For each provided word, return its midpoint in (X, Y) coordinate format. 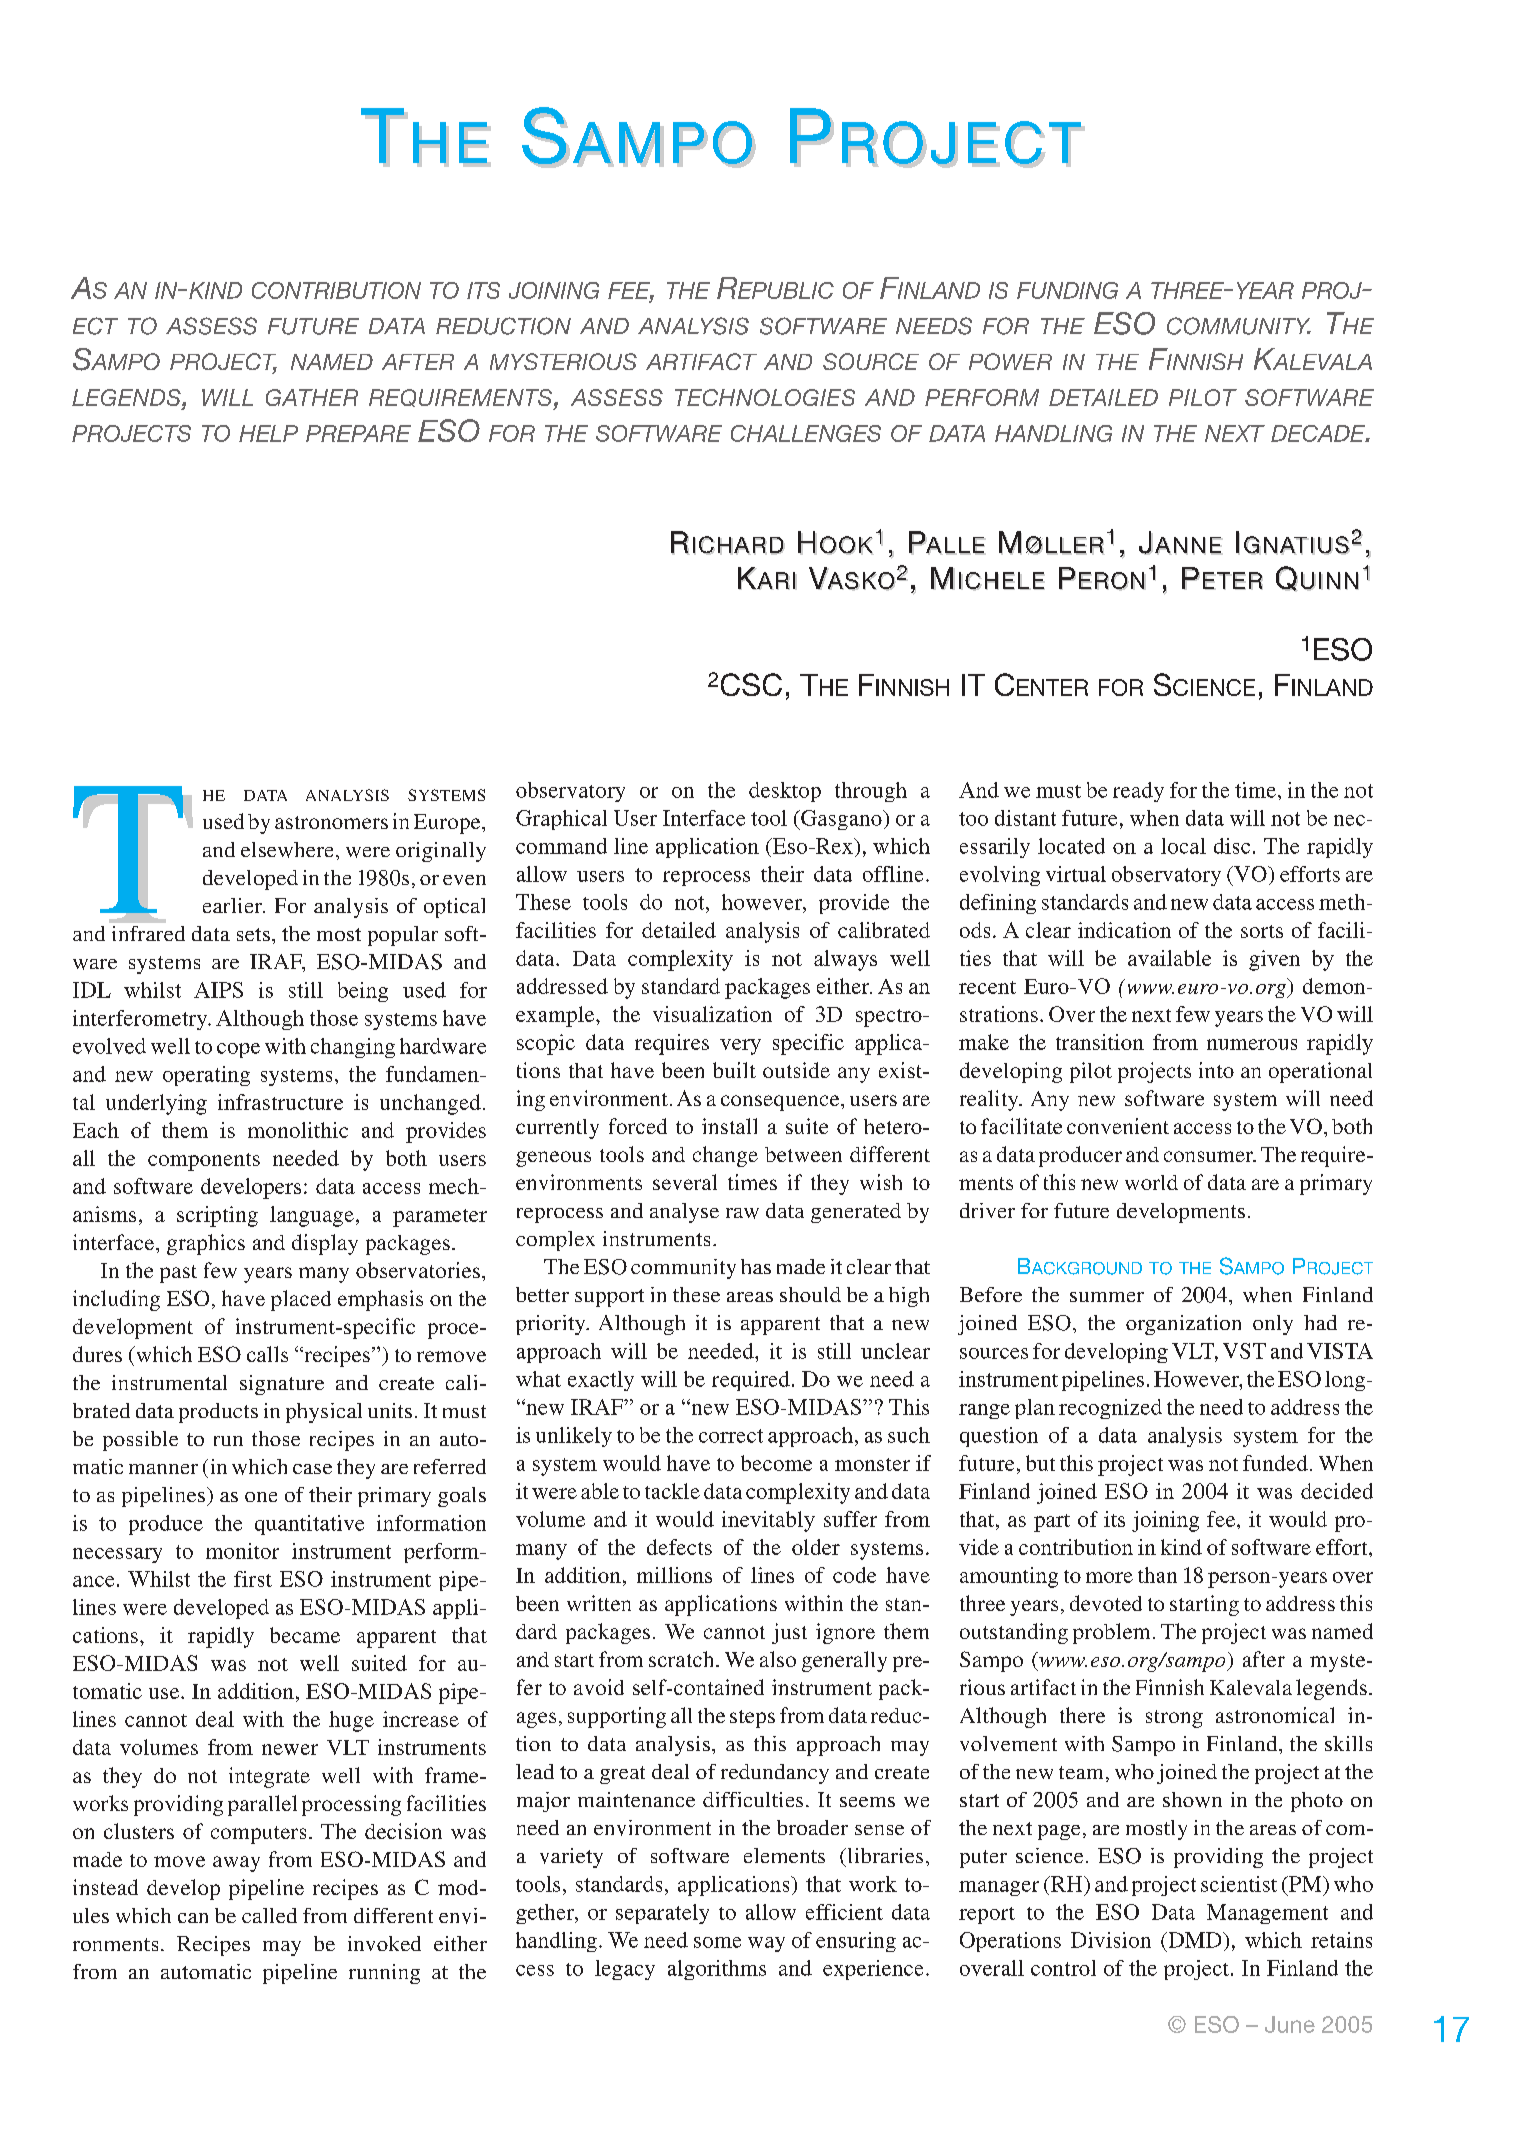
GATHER (312, 397)
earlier (234, 905)
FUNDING (1067, 290)
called (269, 1915)
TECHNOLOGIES (765, 397)
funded (1275, 1463)
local (1183, 846)
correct (731, 1436)
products (218, 1413)
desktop (785, 792)
